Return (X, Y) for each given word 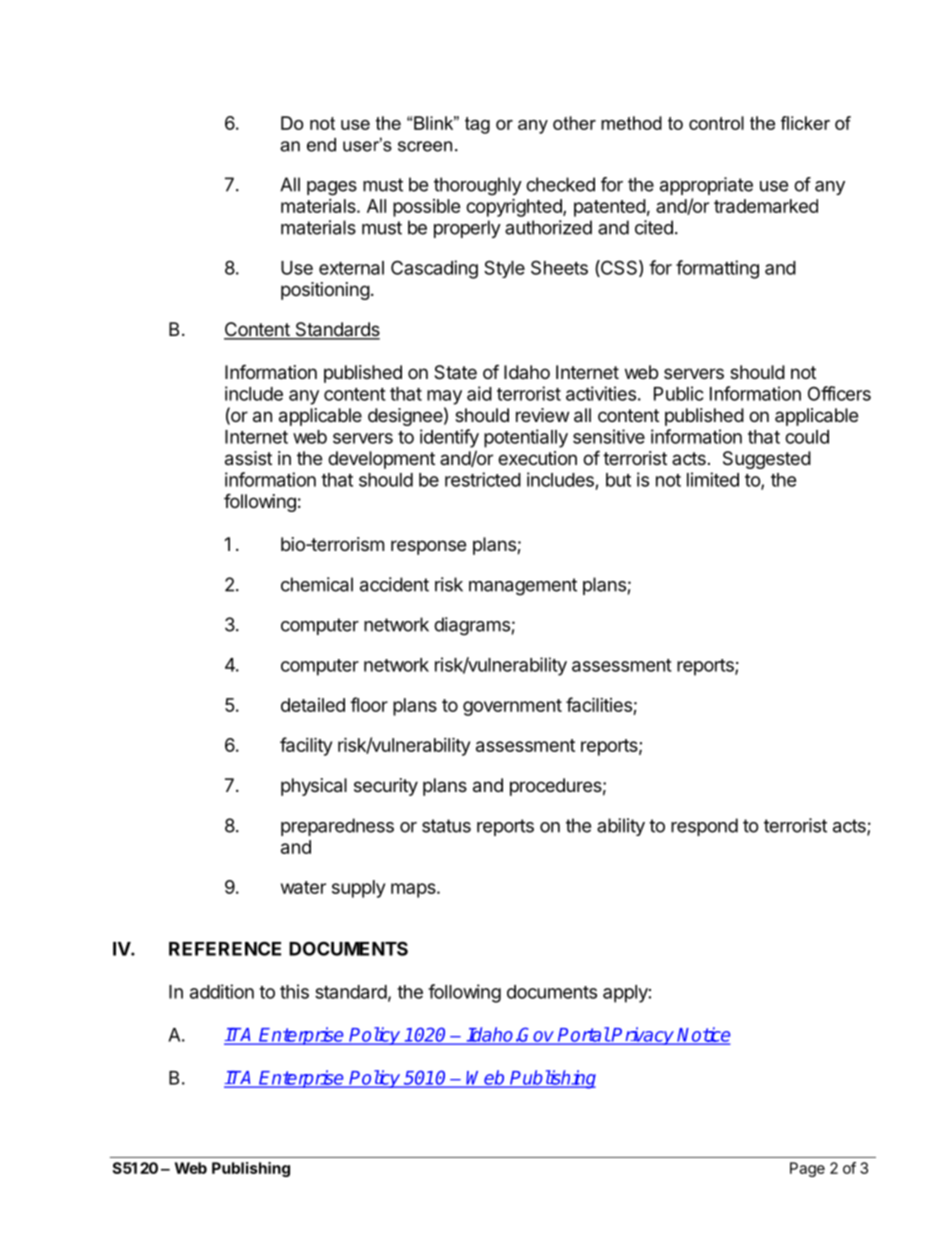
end (321, 145)
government (512, 707)
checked (560, 184)
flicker (805, 123)
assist (248, 458)
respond (704, 827)
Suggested (767, 460)
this (294, 991)
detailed (313, 705)
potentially (526, 438)
